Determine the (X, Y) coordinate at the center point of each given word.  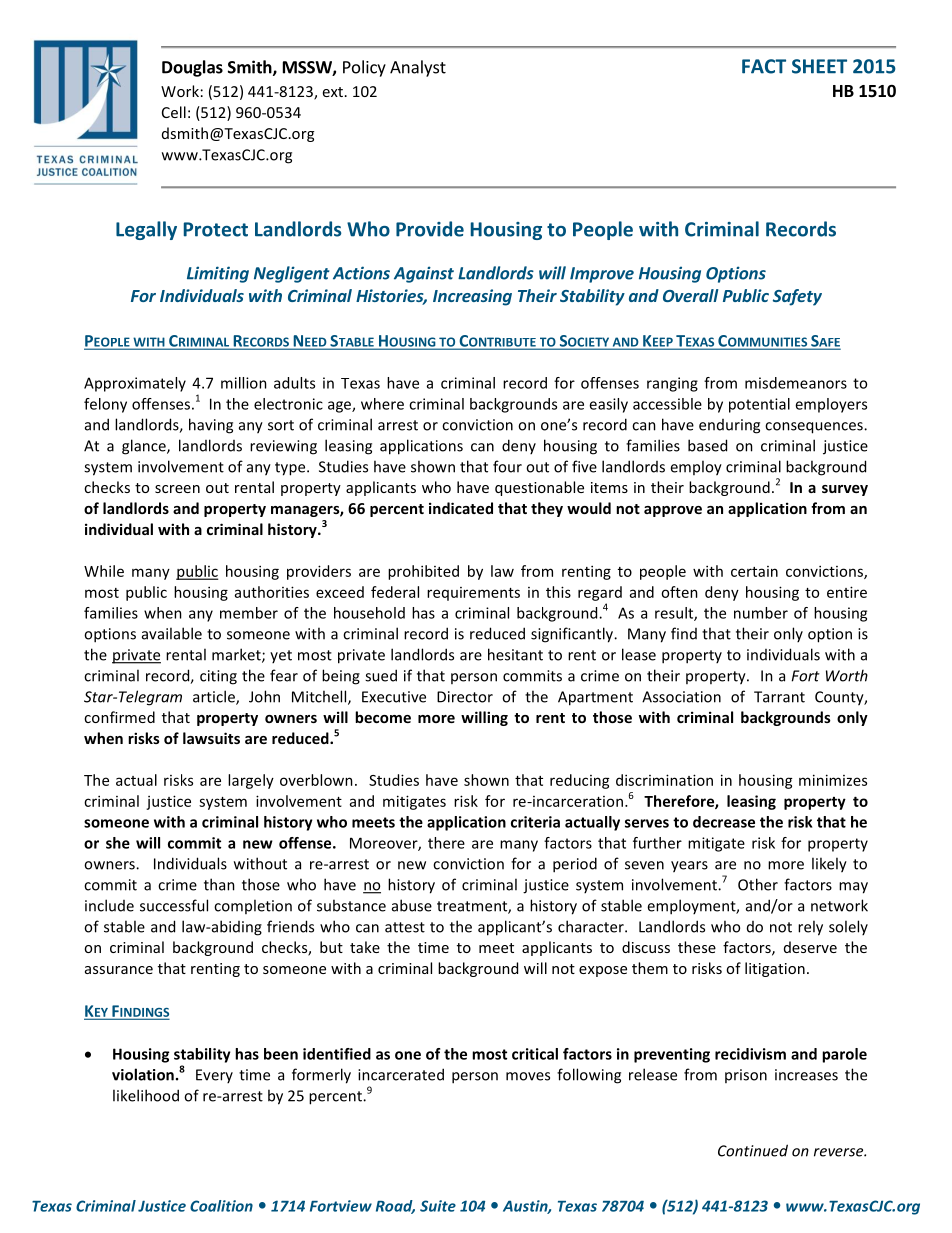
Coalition (221, 1206)
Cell (174, 112)
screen (177, 489)
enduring (729, 426)
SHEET (819, 66)
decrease (724, 822)
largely (251, 781)
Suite (438, 1206)
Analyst (418, 68)
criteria (535, 822)
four (507, 466)
